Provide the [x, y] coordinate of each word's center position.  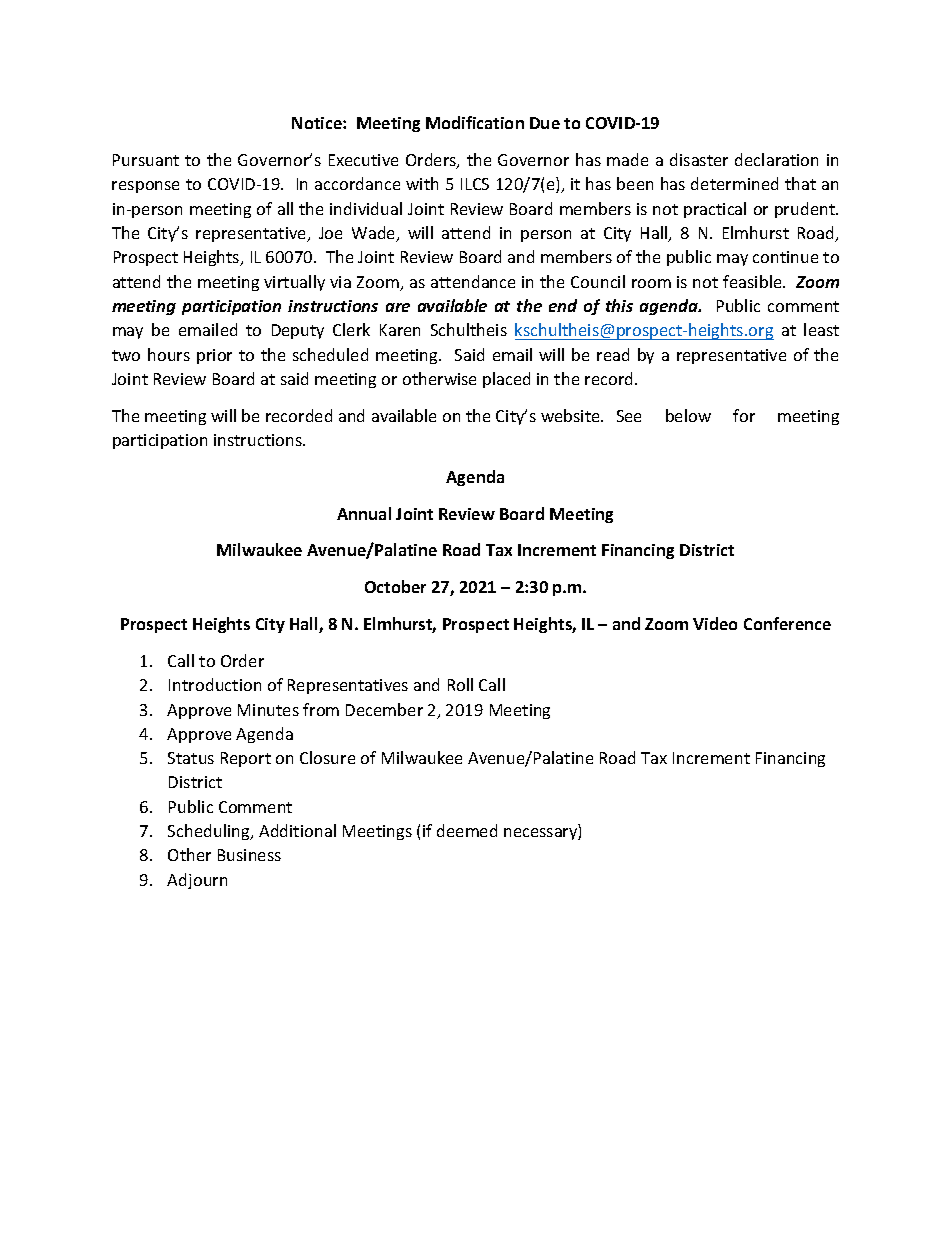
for [744, 415]
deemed [467, 830]
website [571, 415]
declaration [776, 159]
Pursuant [146, 160]
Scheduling [210, 832]
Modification [475, 122]
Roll [460, 684]
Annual [364, 513]
